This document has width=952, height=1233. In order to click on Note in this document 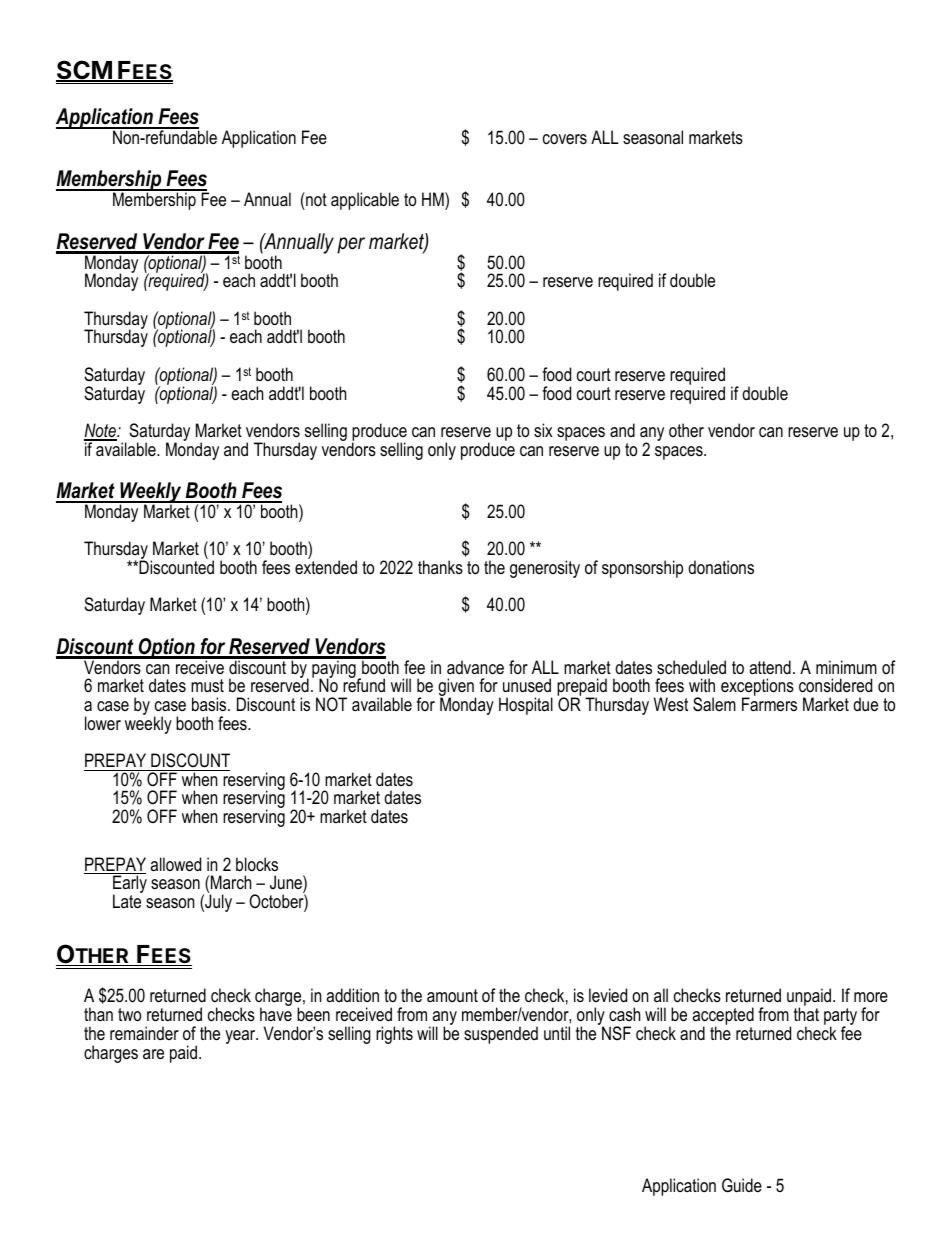, I will do `click(101, 431)`.
